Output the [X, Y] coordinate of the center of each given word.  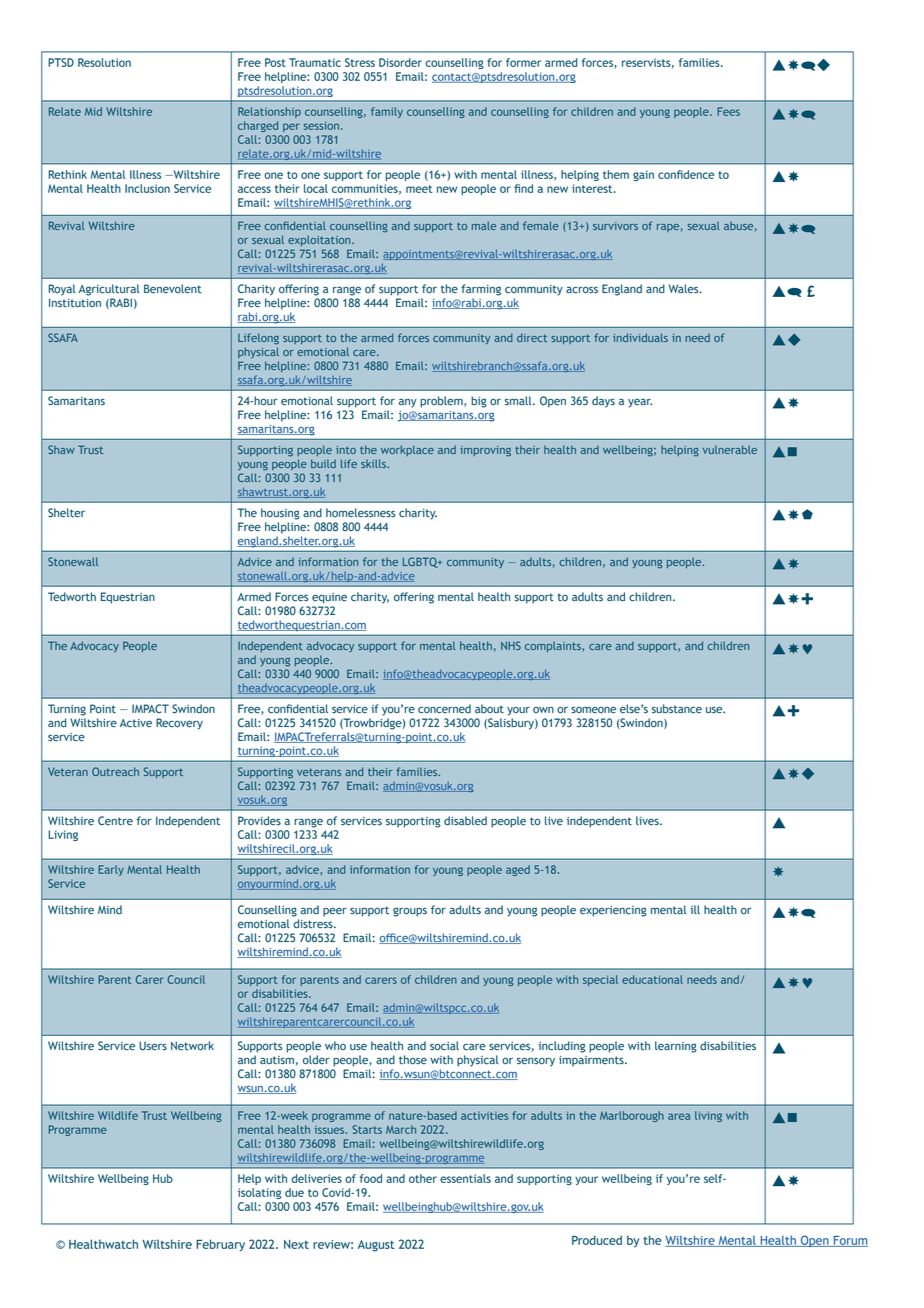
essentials [465, 1178]
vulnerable [729, 449]
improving [485, 451]
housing [280, 514]
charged [258, 126]
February [220, 1245]
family [387, 112]
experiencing [613, 911]
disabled [465, 820]
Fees [728, 111]
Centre [115, 821]
